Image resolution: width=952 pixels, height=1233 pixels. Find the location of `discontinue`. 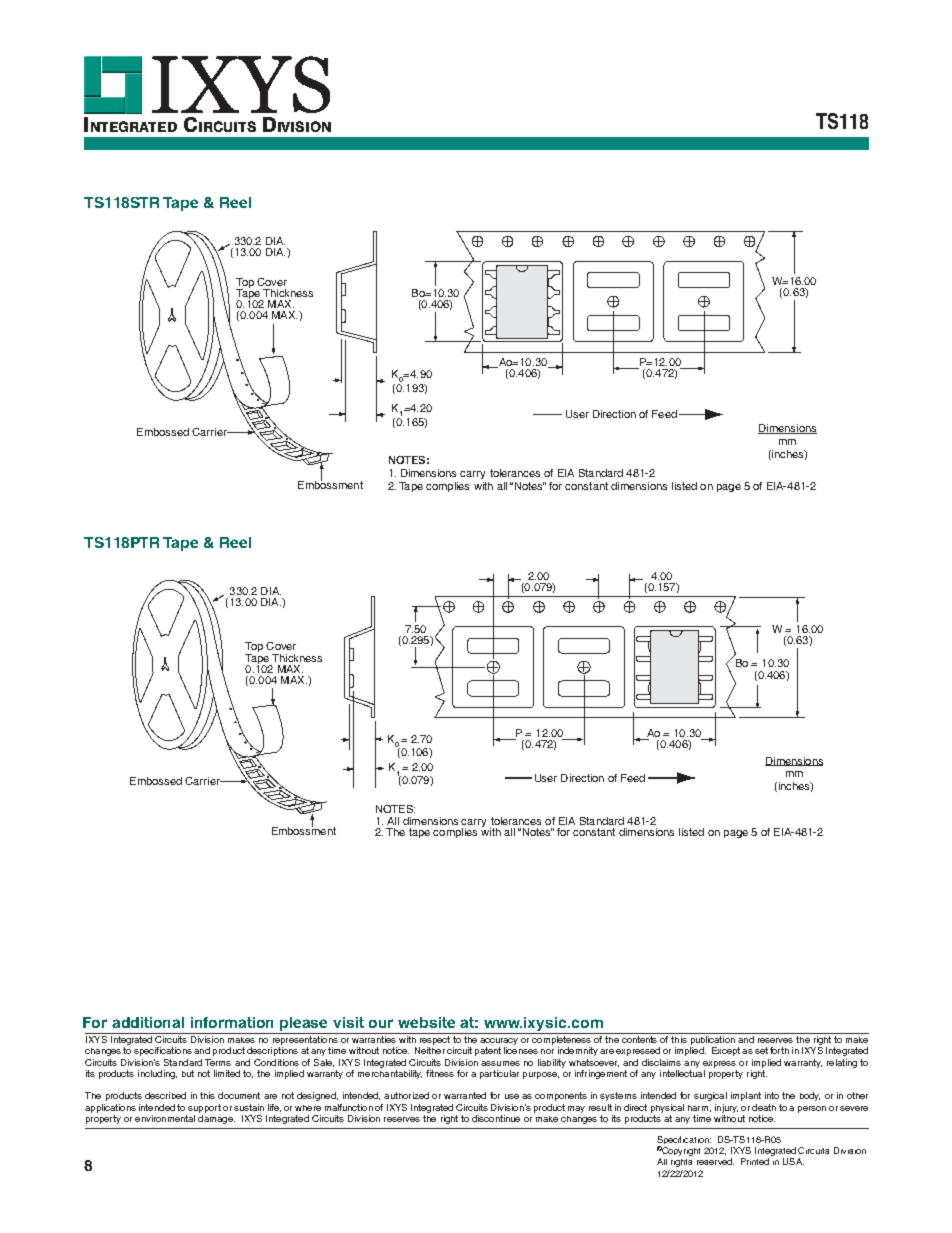

discontinue is located at coordinates (496, 1118).
